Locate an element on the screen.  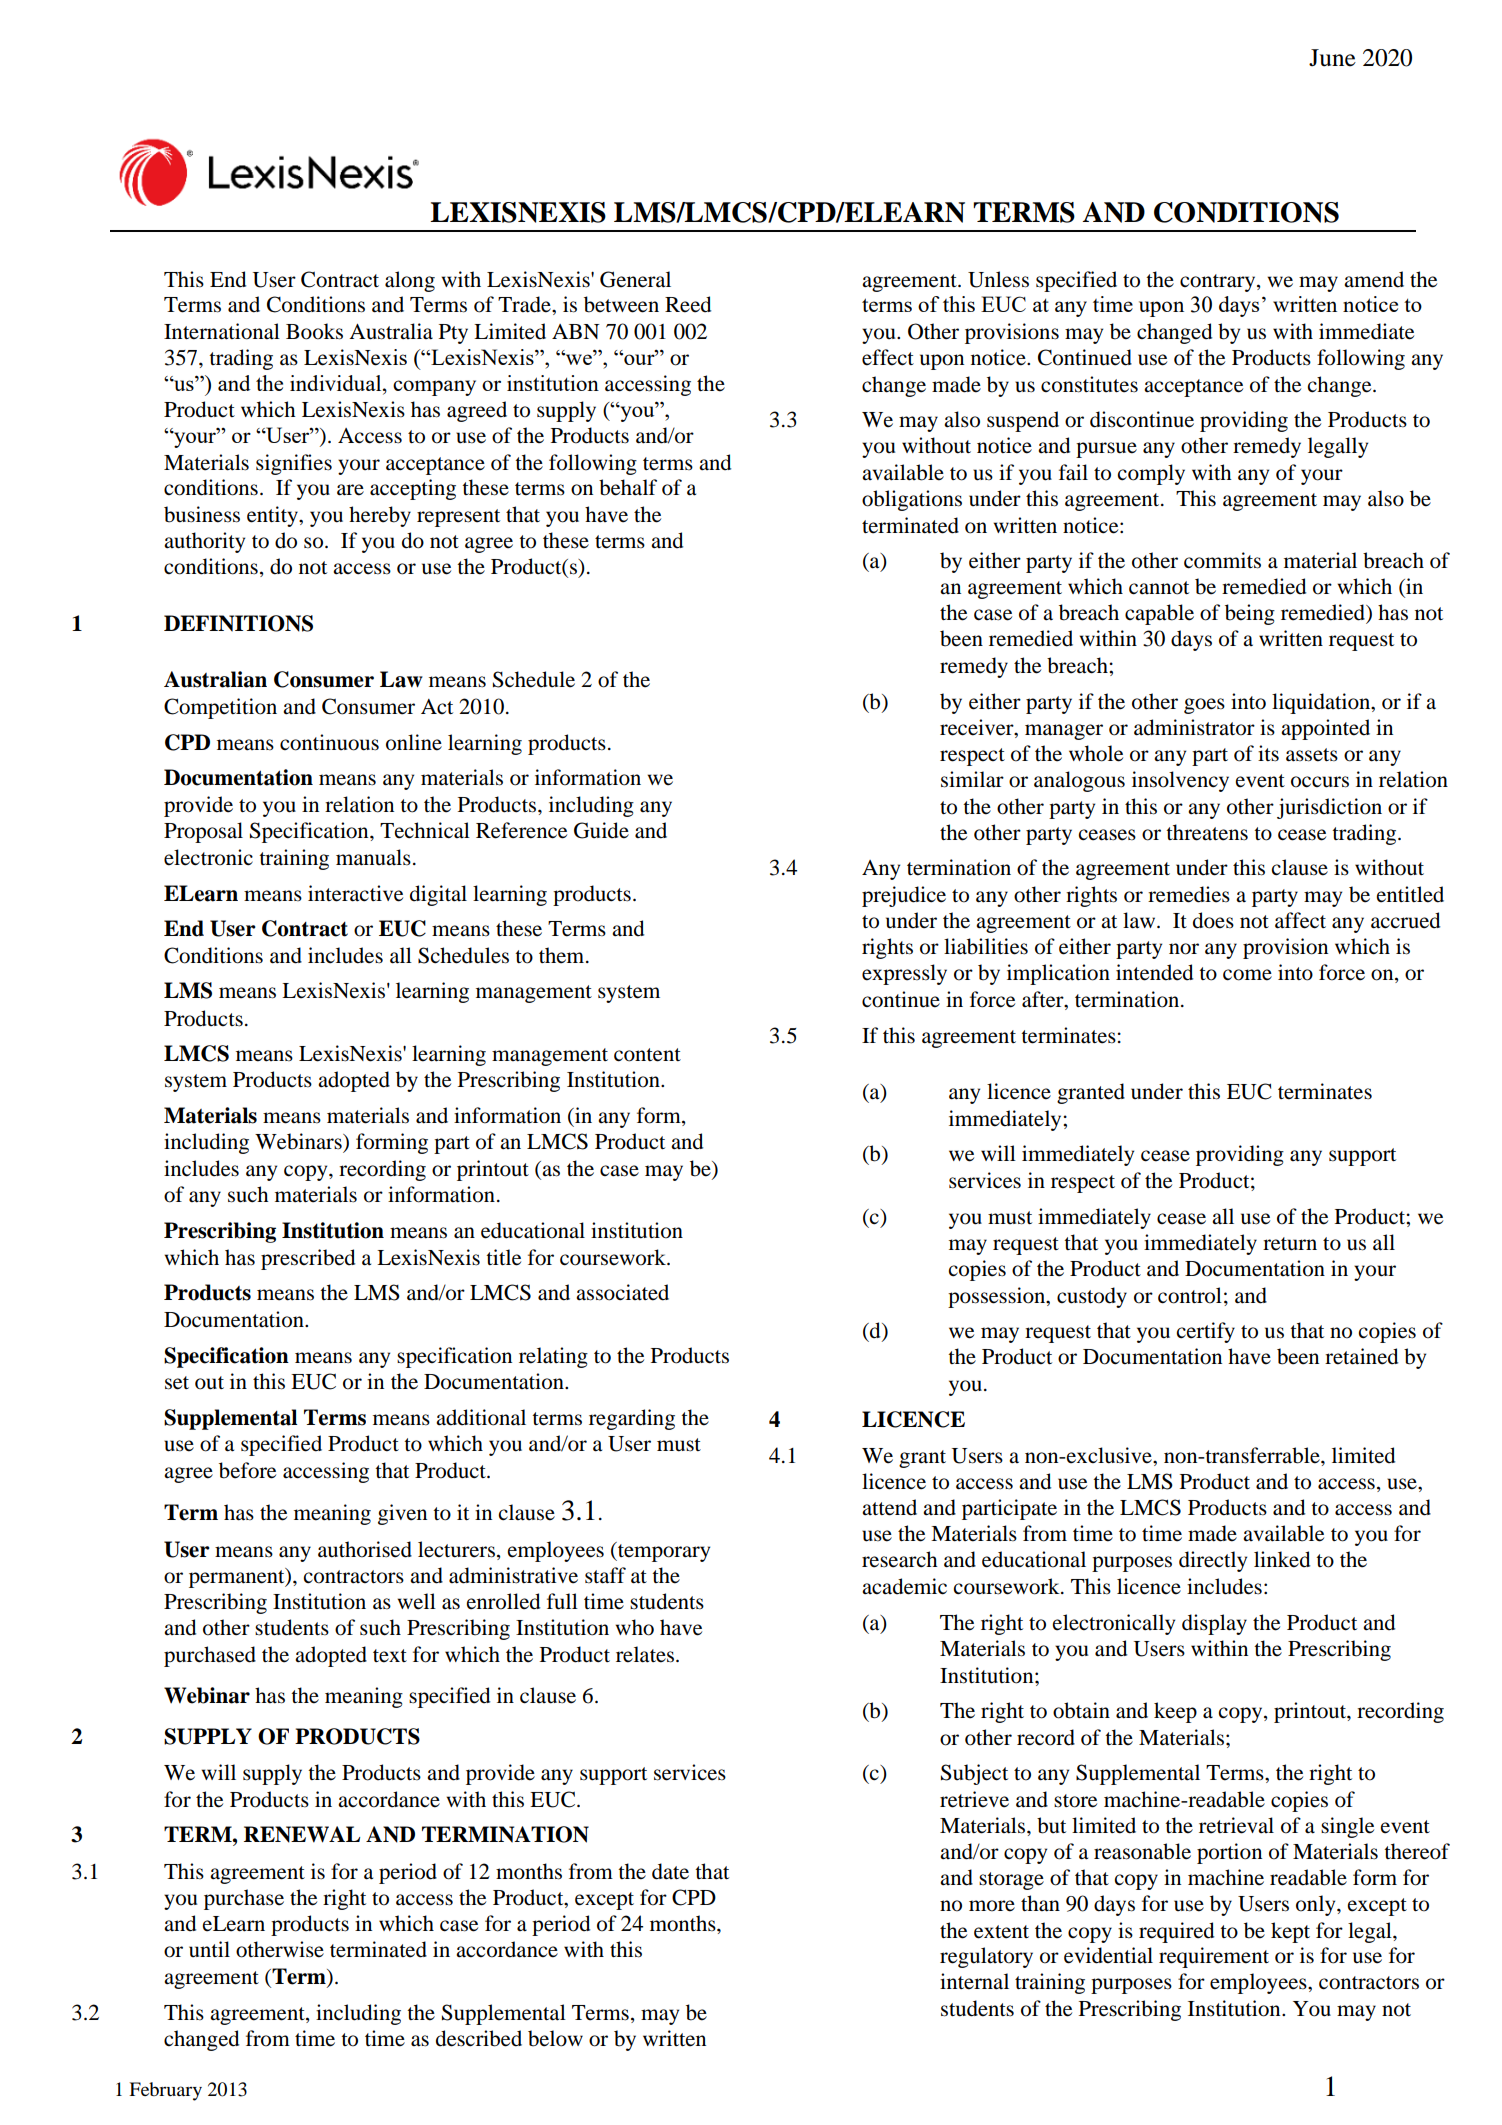
linked is located at coordinates (1282, 1559).
